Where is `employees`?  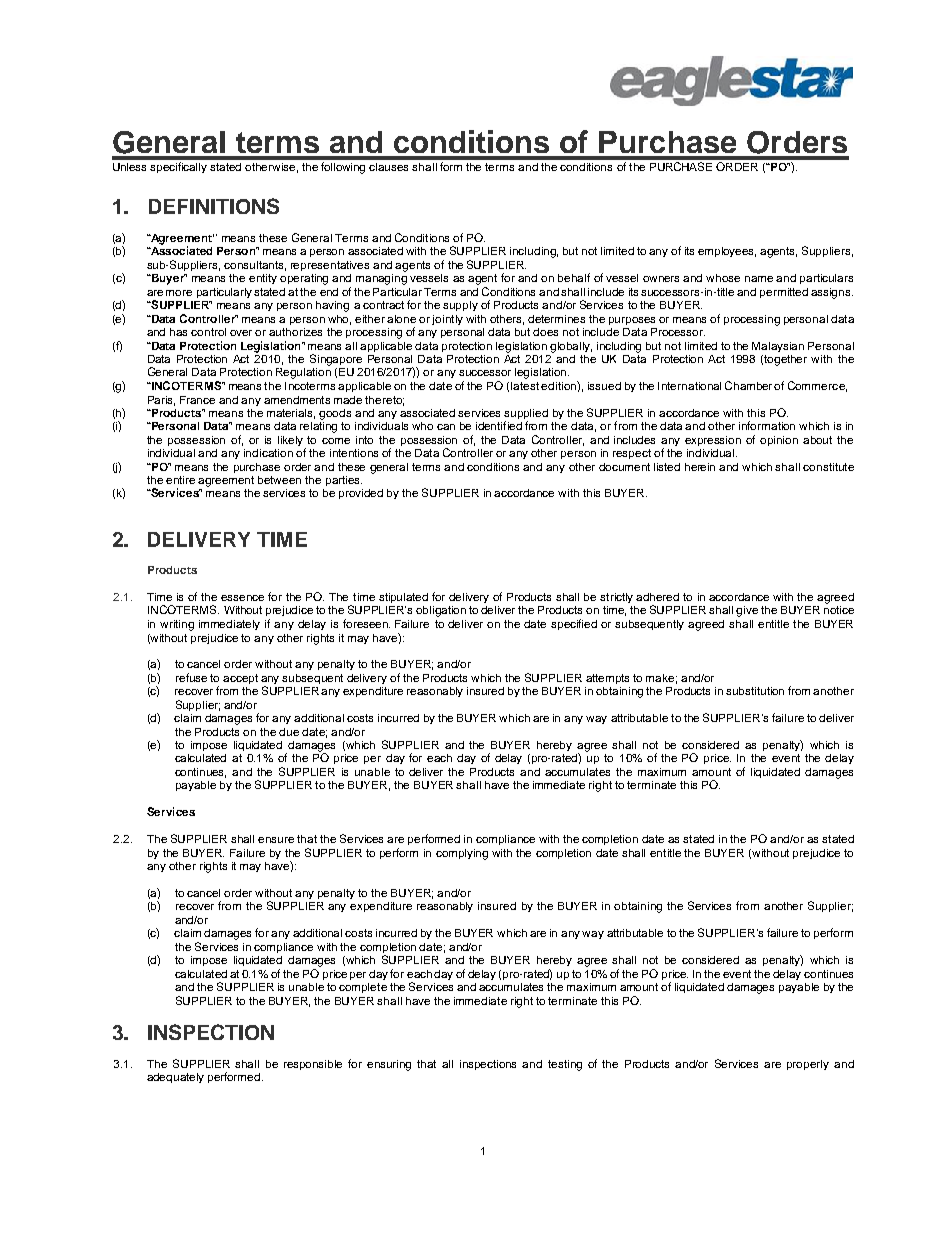
employees is located at coordinates (727, 252).
